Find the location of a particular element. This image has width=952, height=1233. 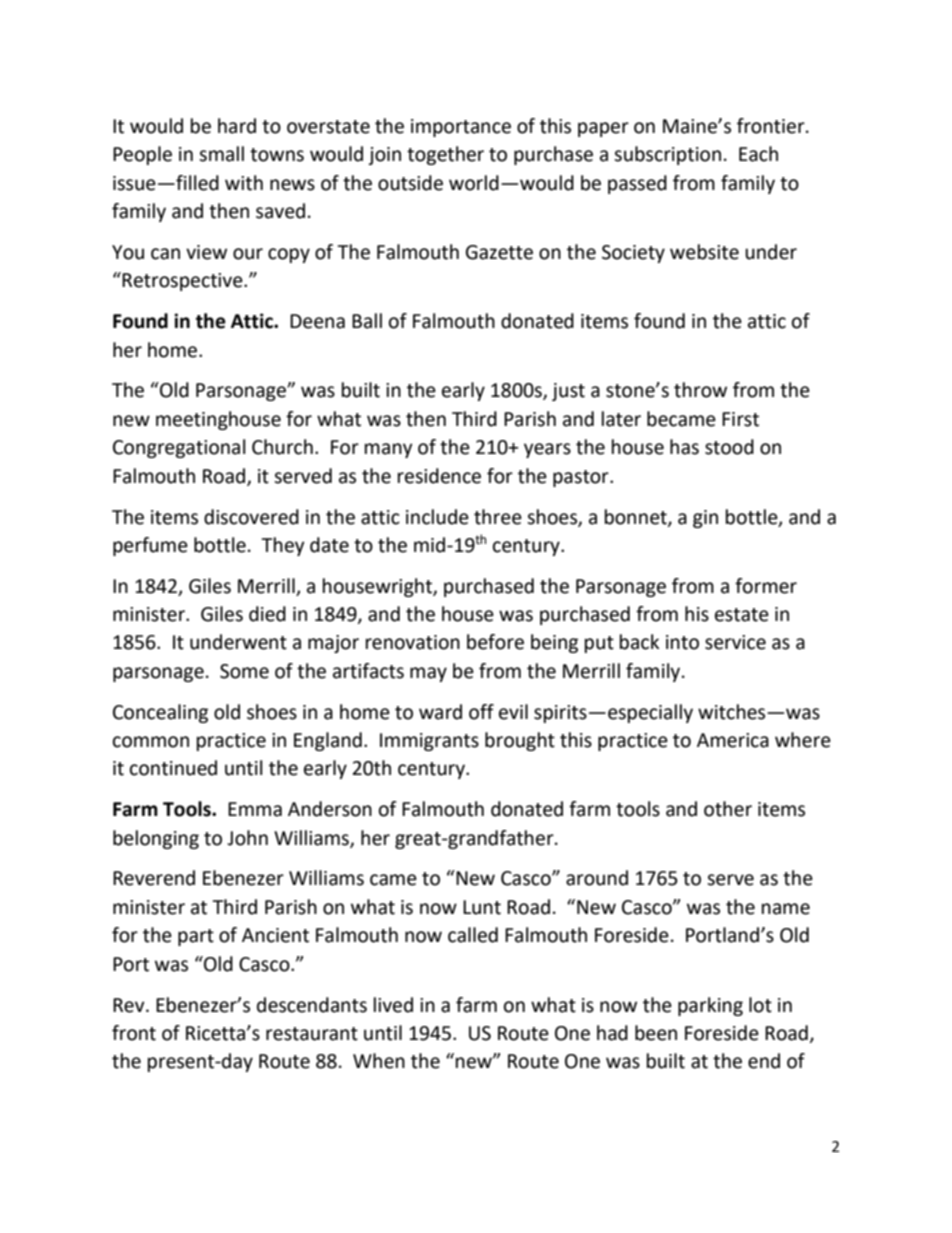

lived is located at coordinates (393, 1005).
